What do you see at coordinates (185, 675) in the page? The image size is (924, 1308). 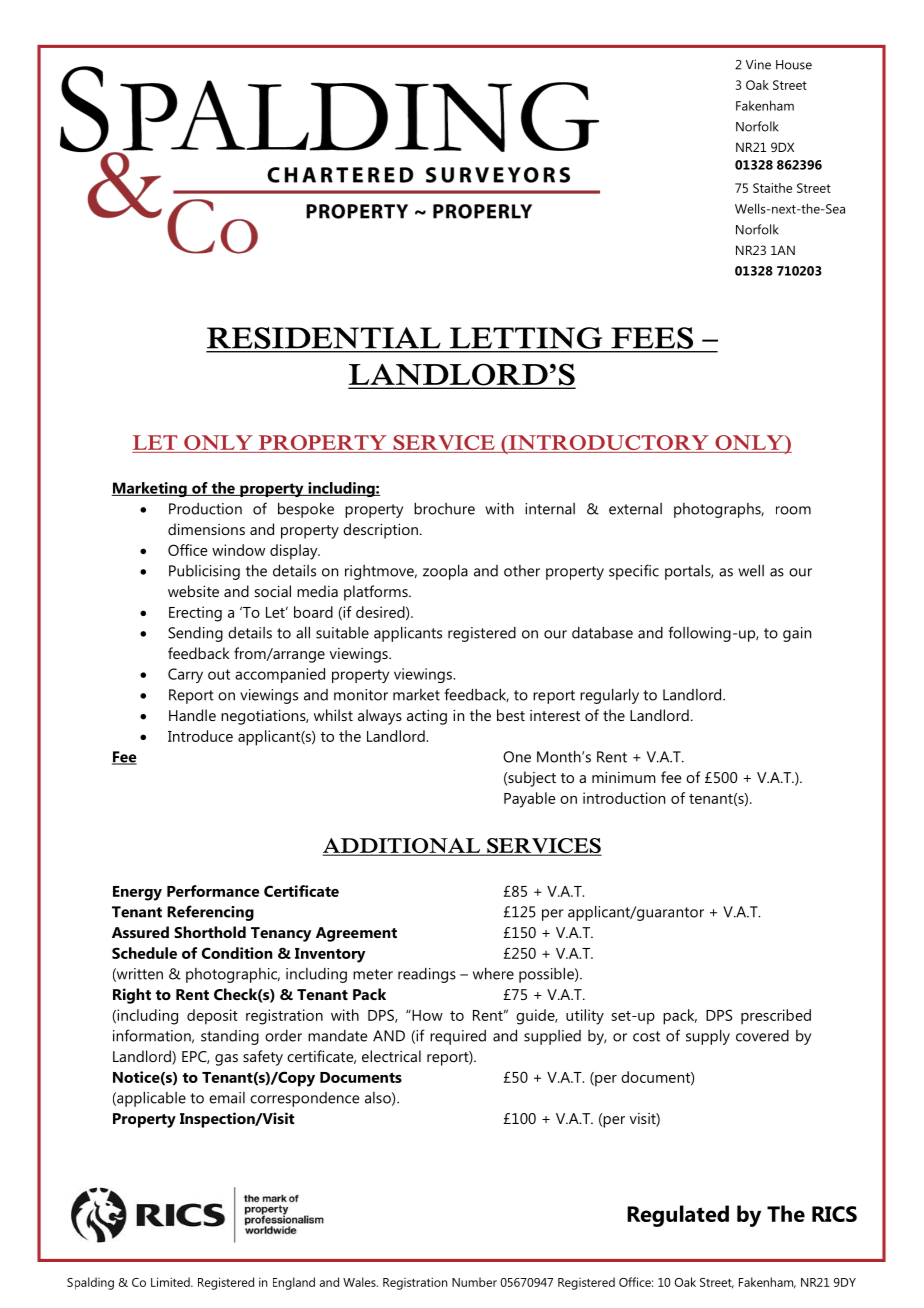 I see `Carry` at bounding box center [185, 675].
